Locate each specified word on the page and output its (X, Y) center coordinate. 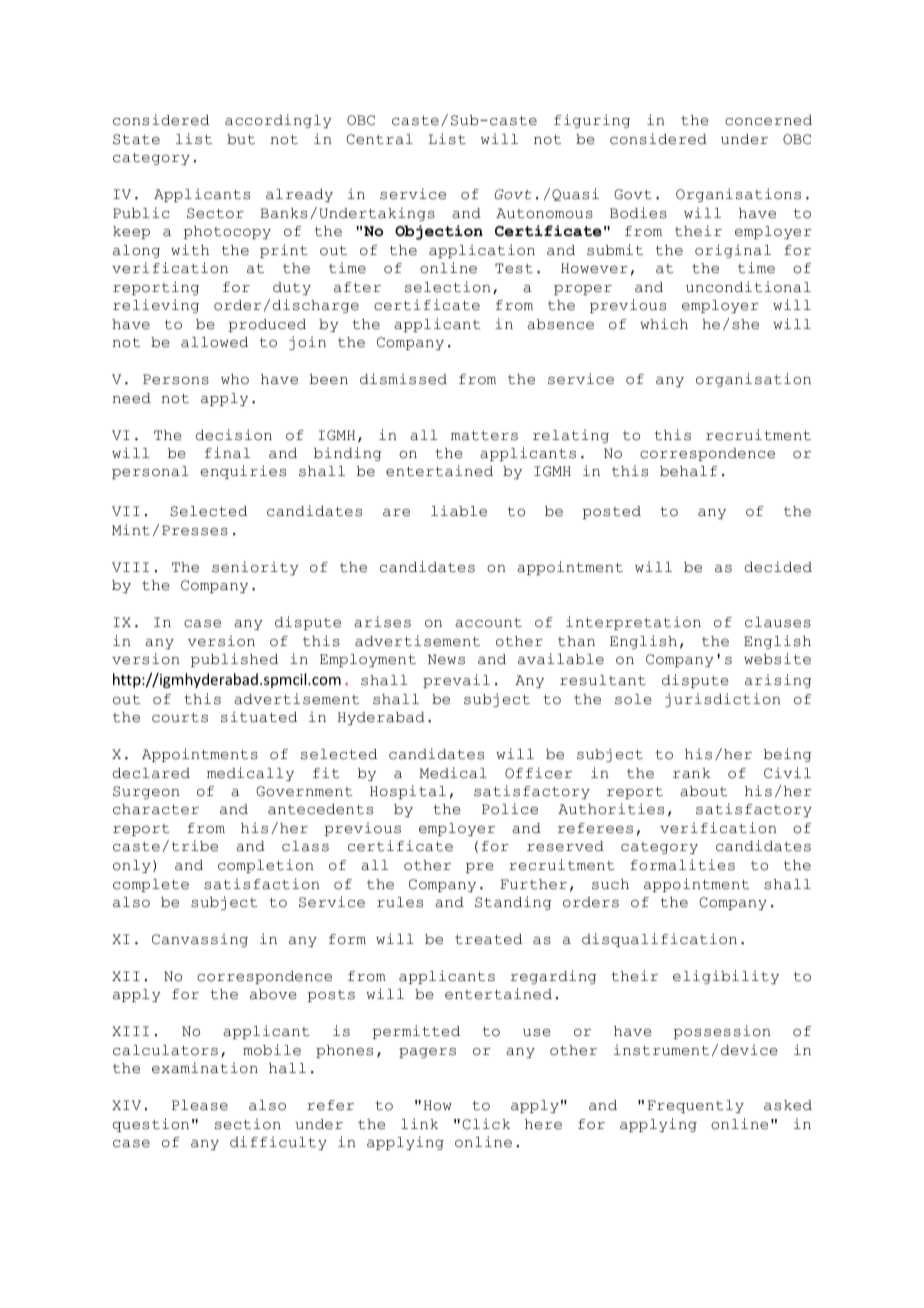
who (235, 379)
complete (151, 885)
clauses (778, 622)
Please (200, 1105)
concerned (768, 120)
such (610, 884)
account (488, 623)
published (234, 660)
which (664, 324)
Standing (513, 903)
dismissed (403, 379)
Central (379, 139)
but (241, 139)
